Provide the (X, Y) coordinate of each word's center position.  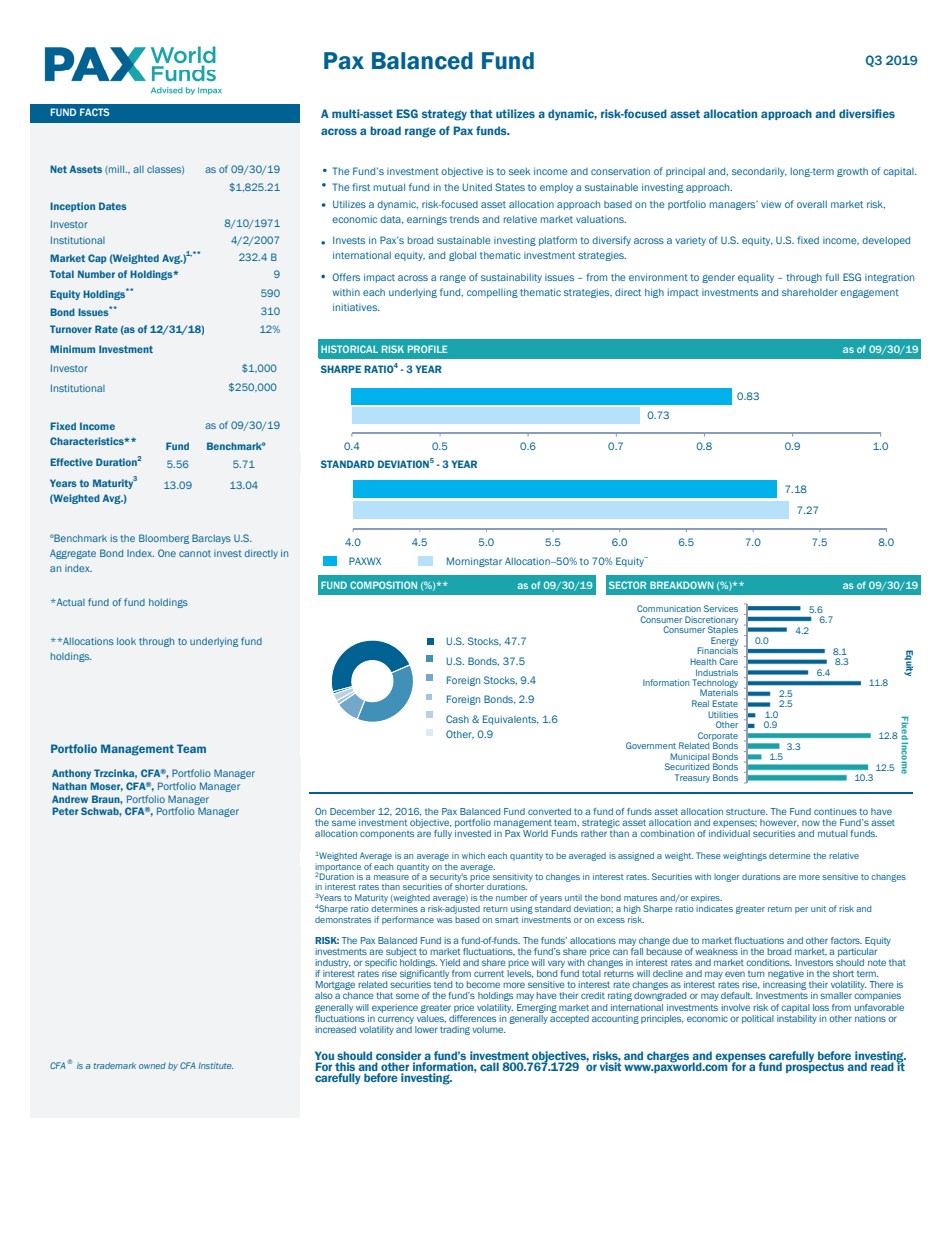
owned (152, 1066)
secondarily (759, 172)
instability (797, 1018)
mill (117, 170)
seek (519, 171)
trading (455, 1030)
